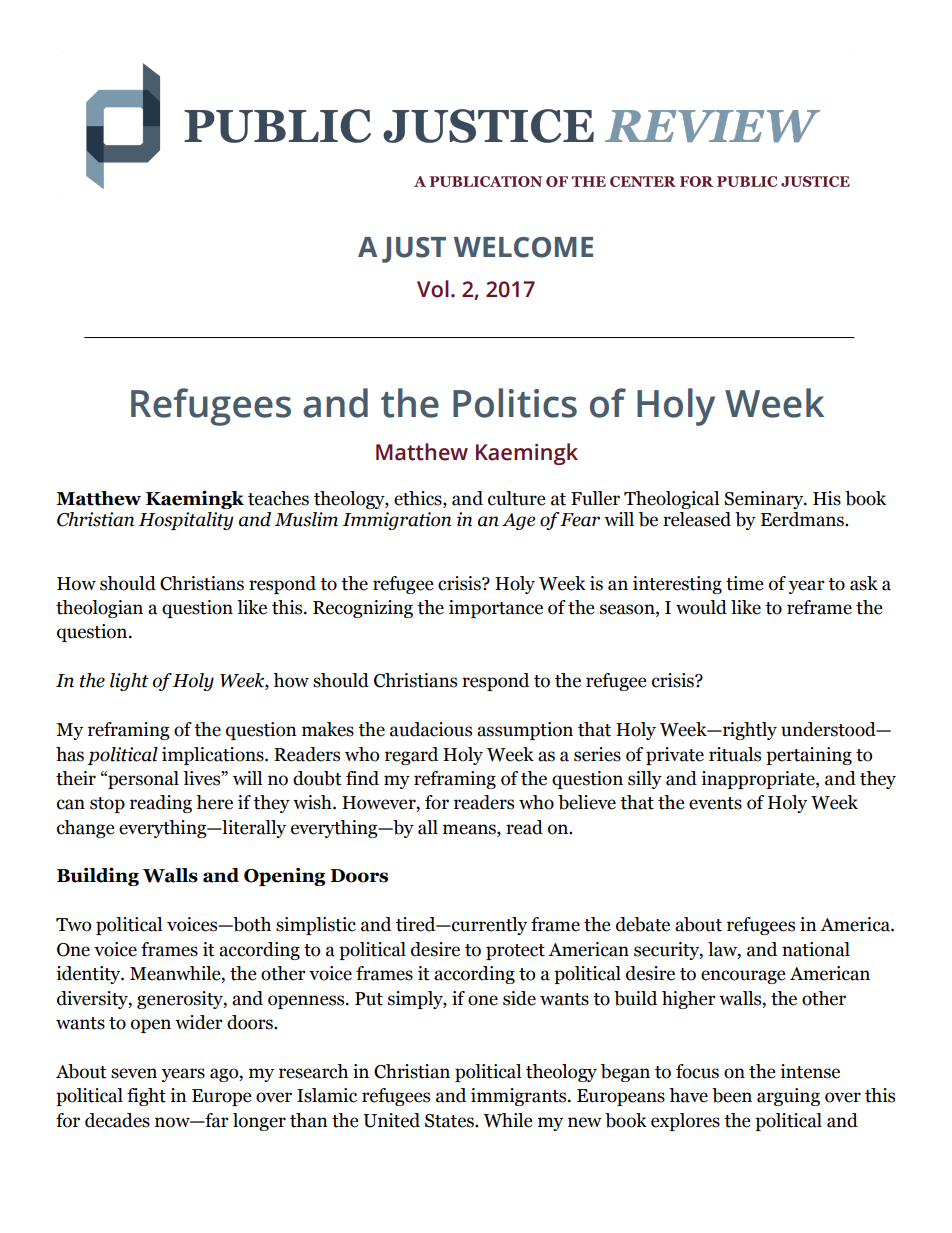 This screenshot has height=1233, width=952. Describe the element at coordinates (745, 583) in the screenshot. I see `time` at that location.
